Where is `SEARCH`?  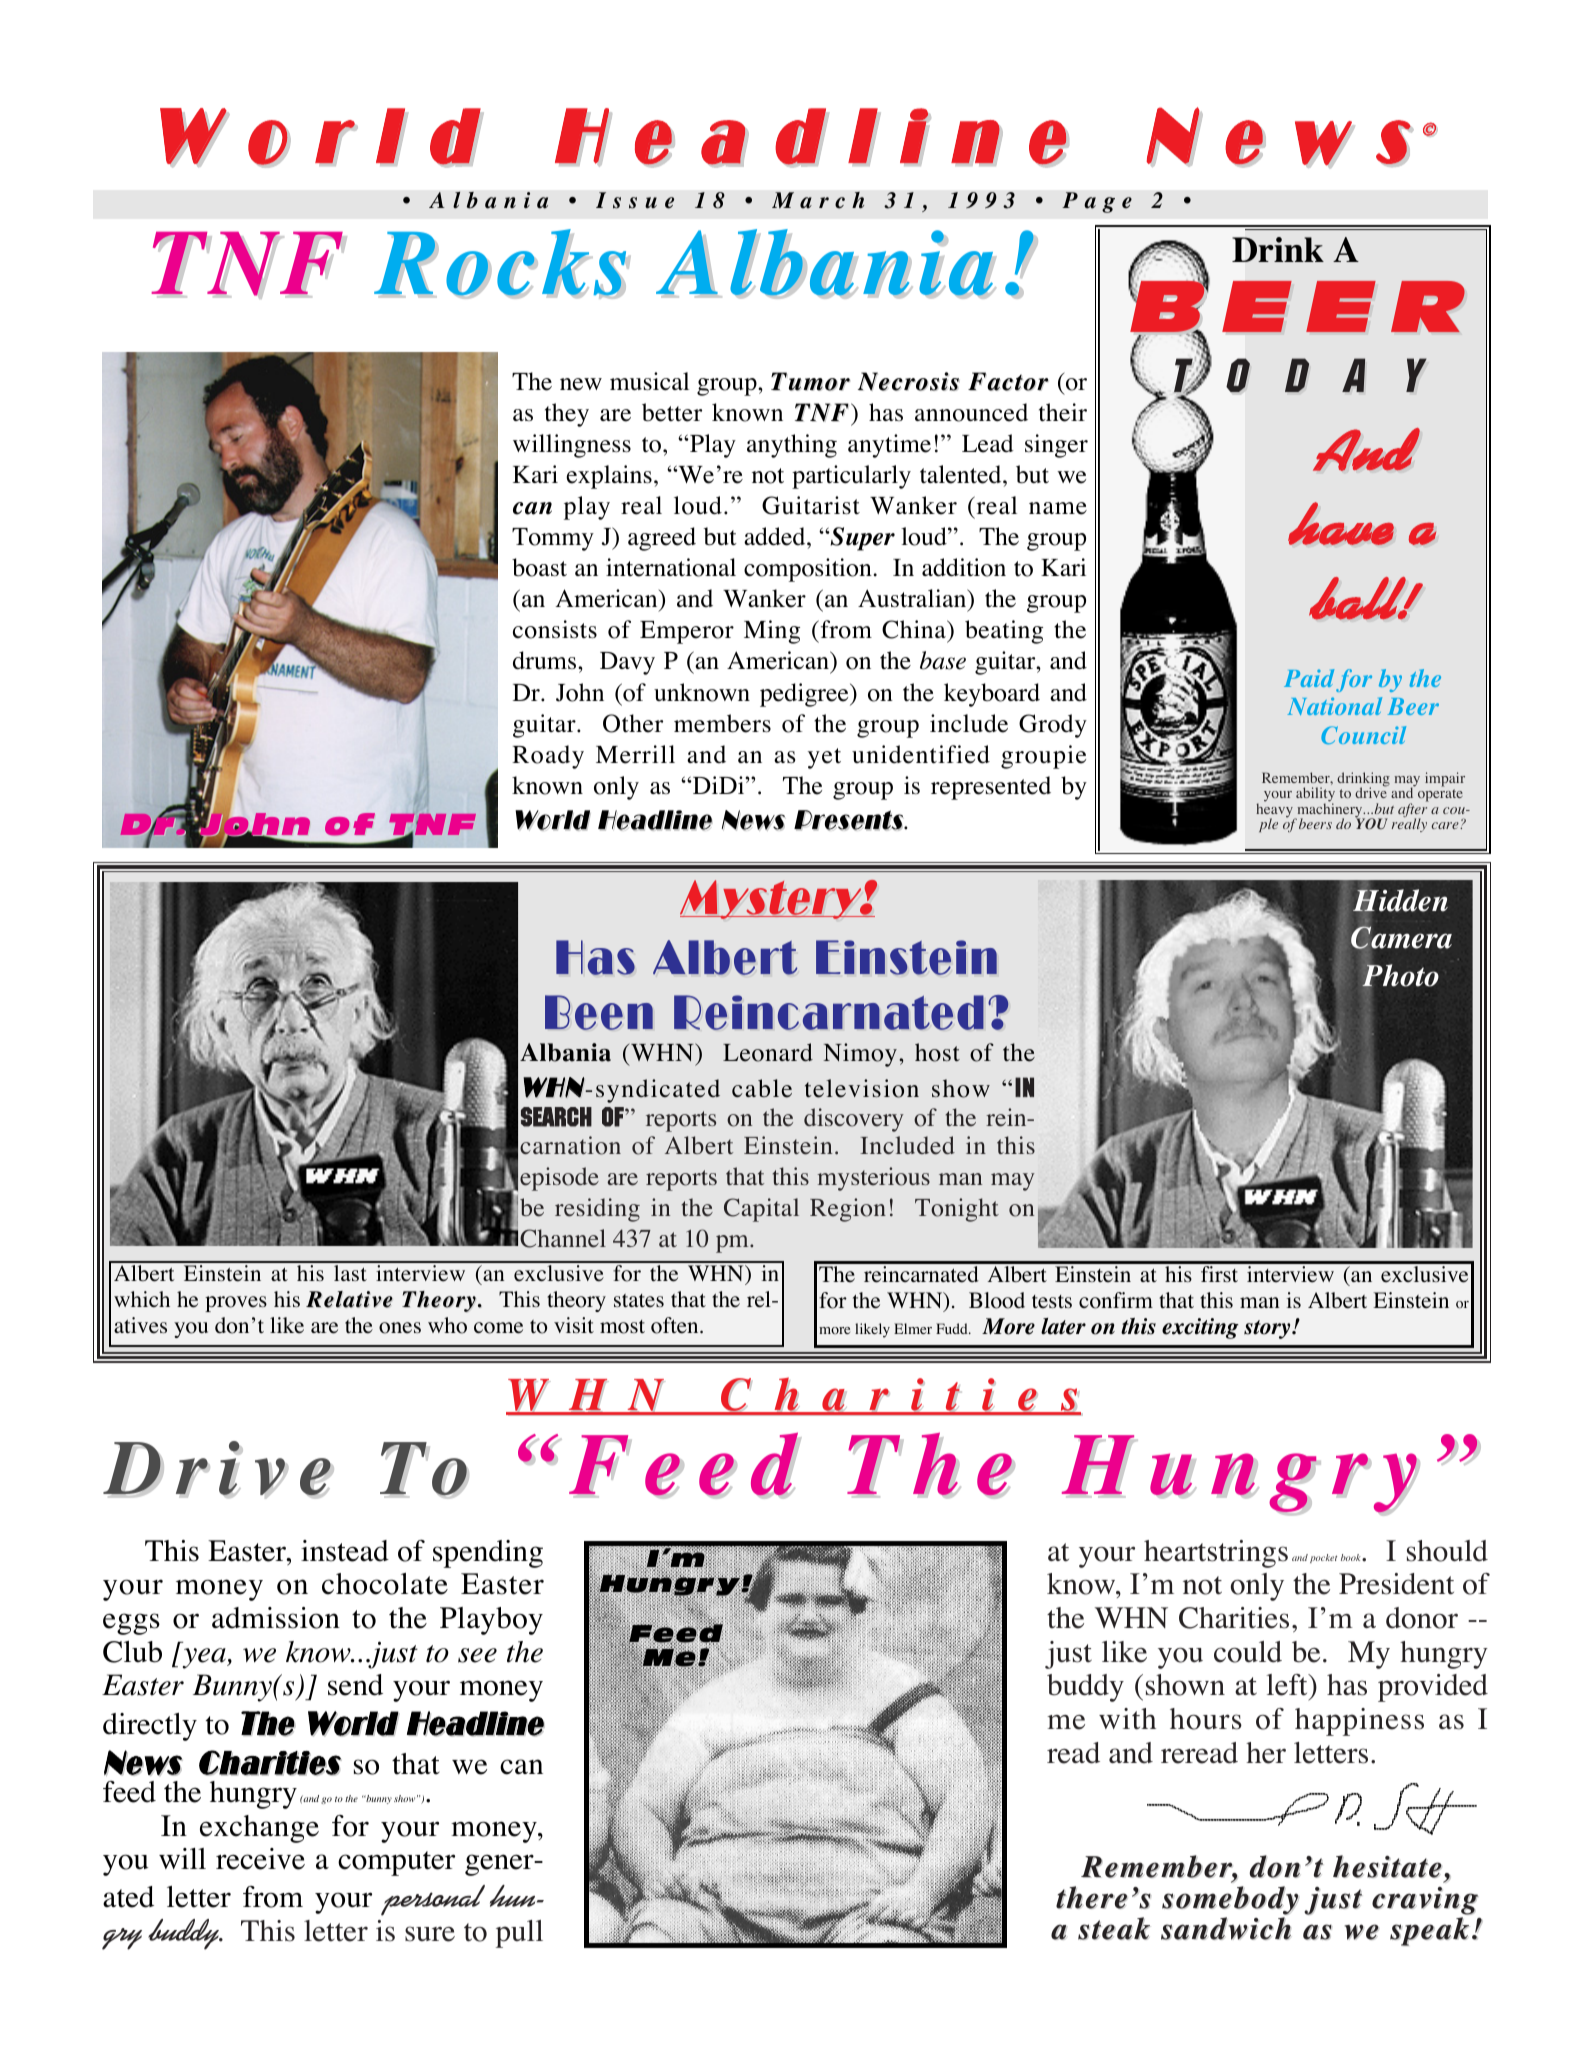 SEARCH is located at coordinates (556, 1117).
